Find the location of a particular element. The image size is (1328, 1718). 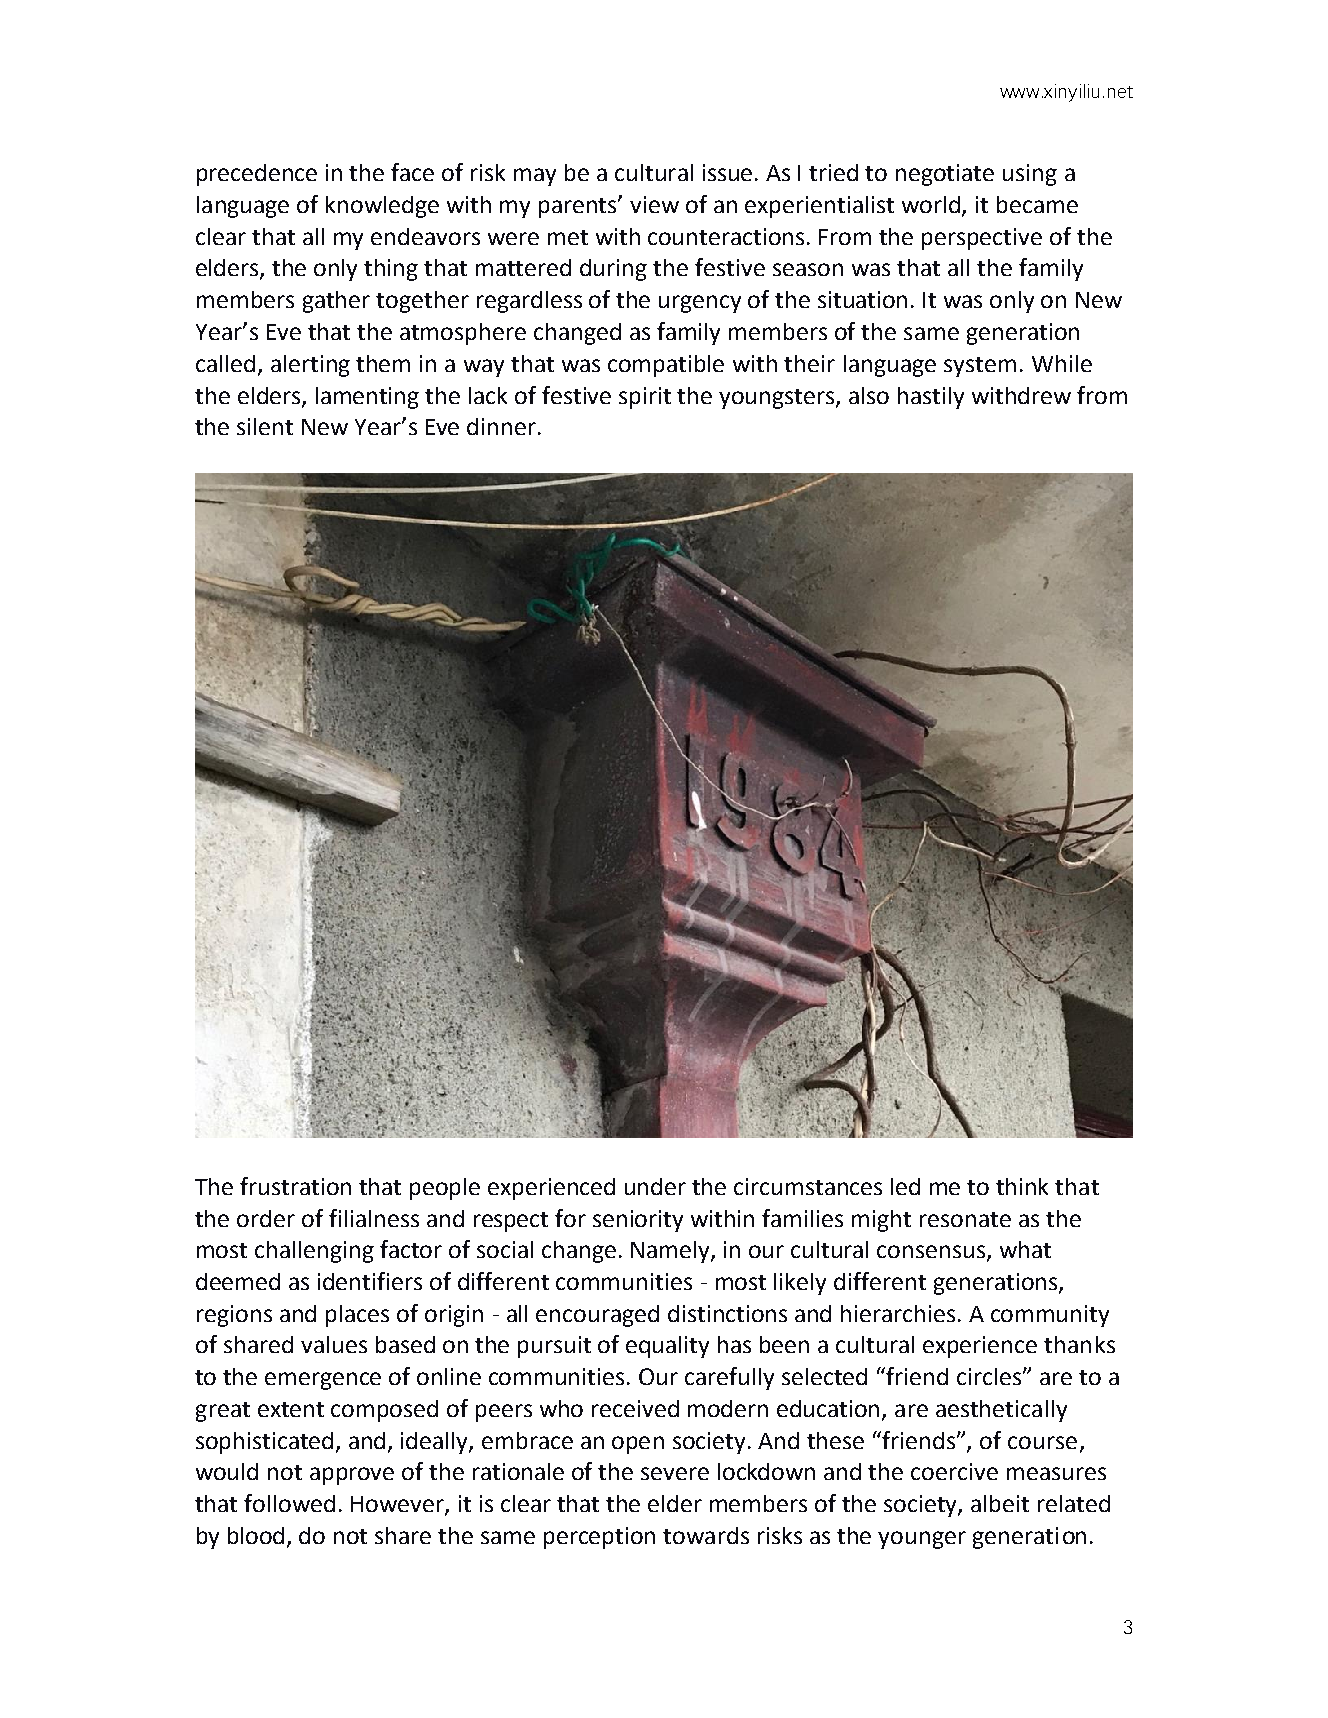

resonate is located at coordinates (965, 1219).
